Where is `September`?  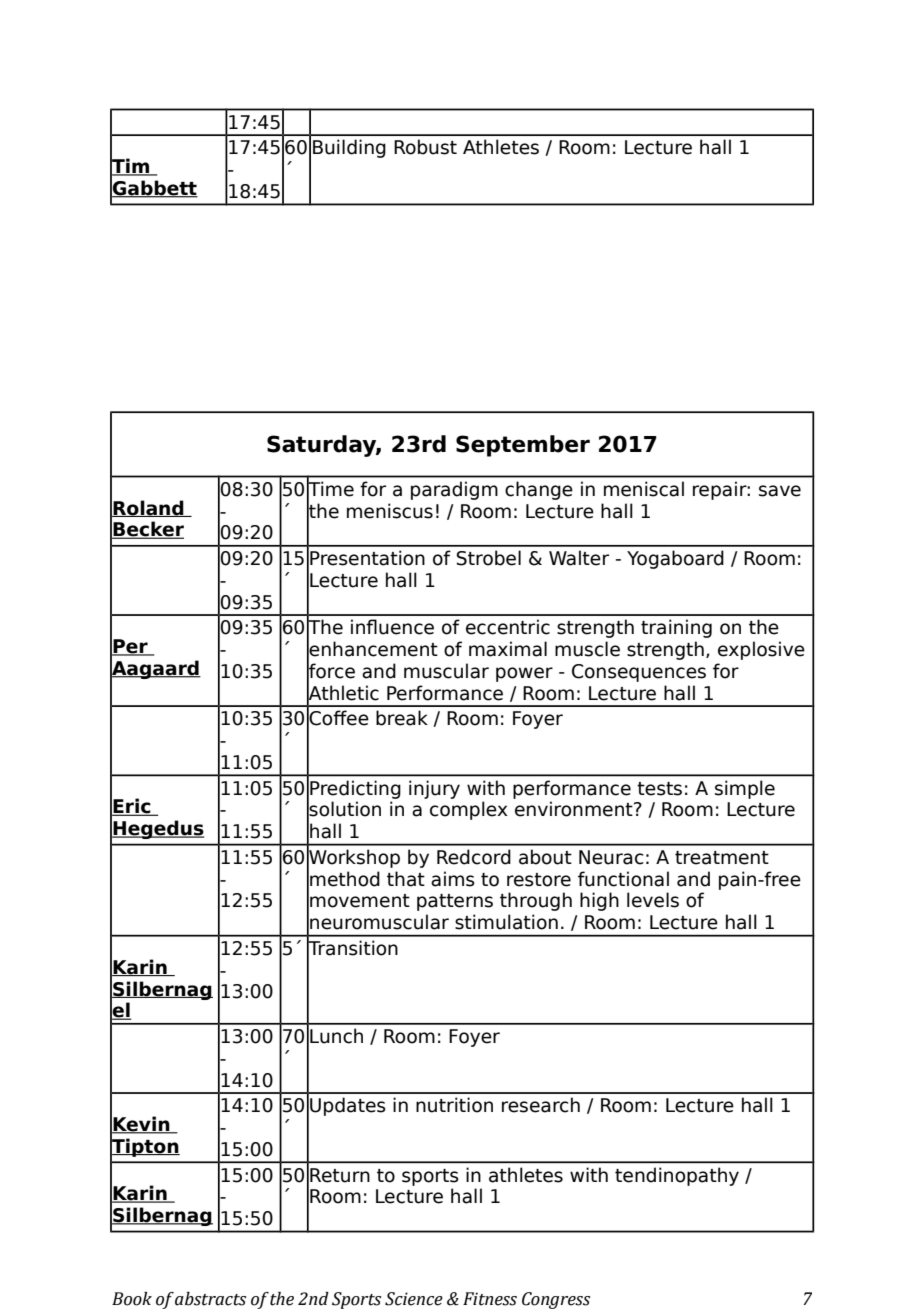 September is located at coordinates (523, 446).
